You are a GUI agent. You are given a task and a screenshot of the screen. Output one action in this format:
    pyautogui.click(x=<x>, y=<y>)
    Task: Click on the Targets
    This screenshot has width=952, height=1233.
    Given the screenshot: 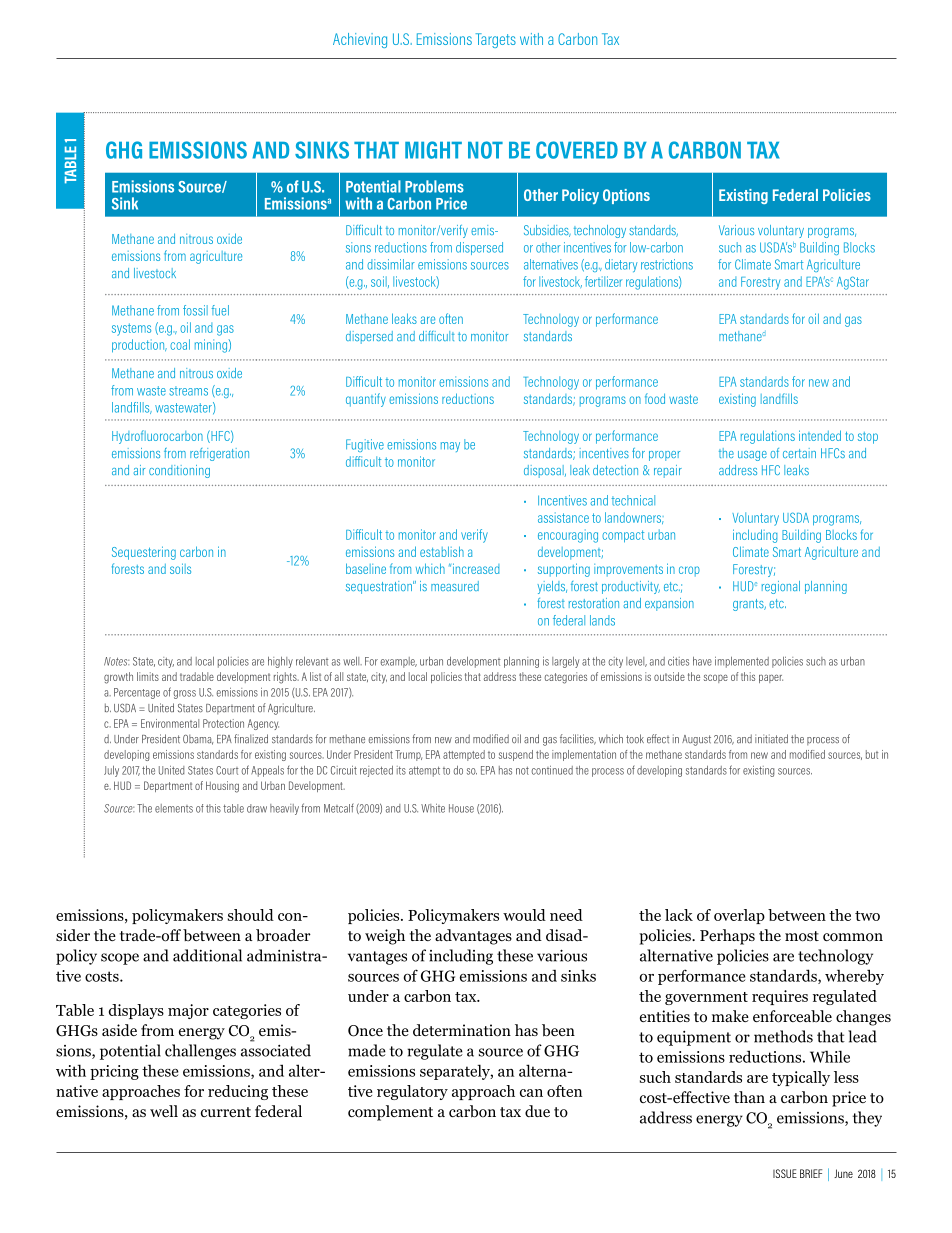 What is the action you would take?
    pyautogui.click(x=496, y=40)
